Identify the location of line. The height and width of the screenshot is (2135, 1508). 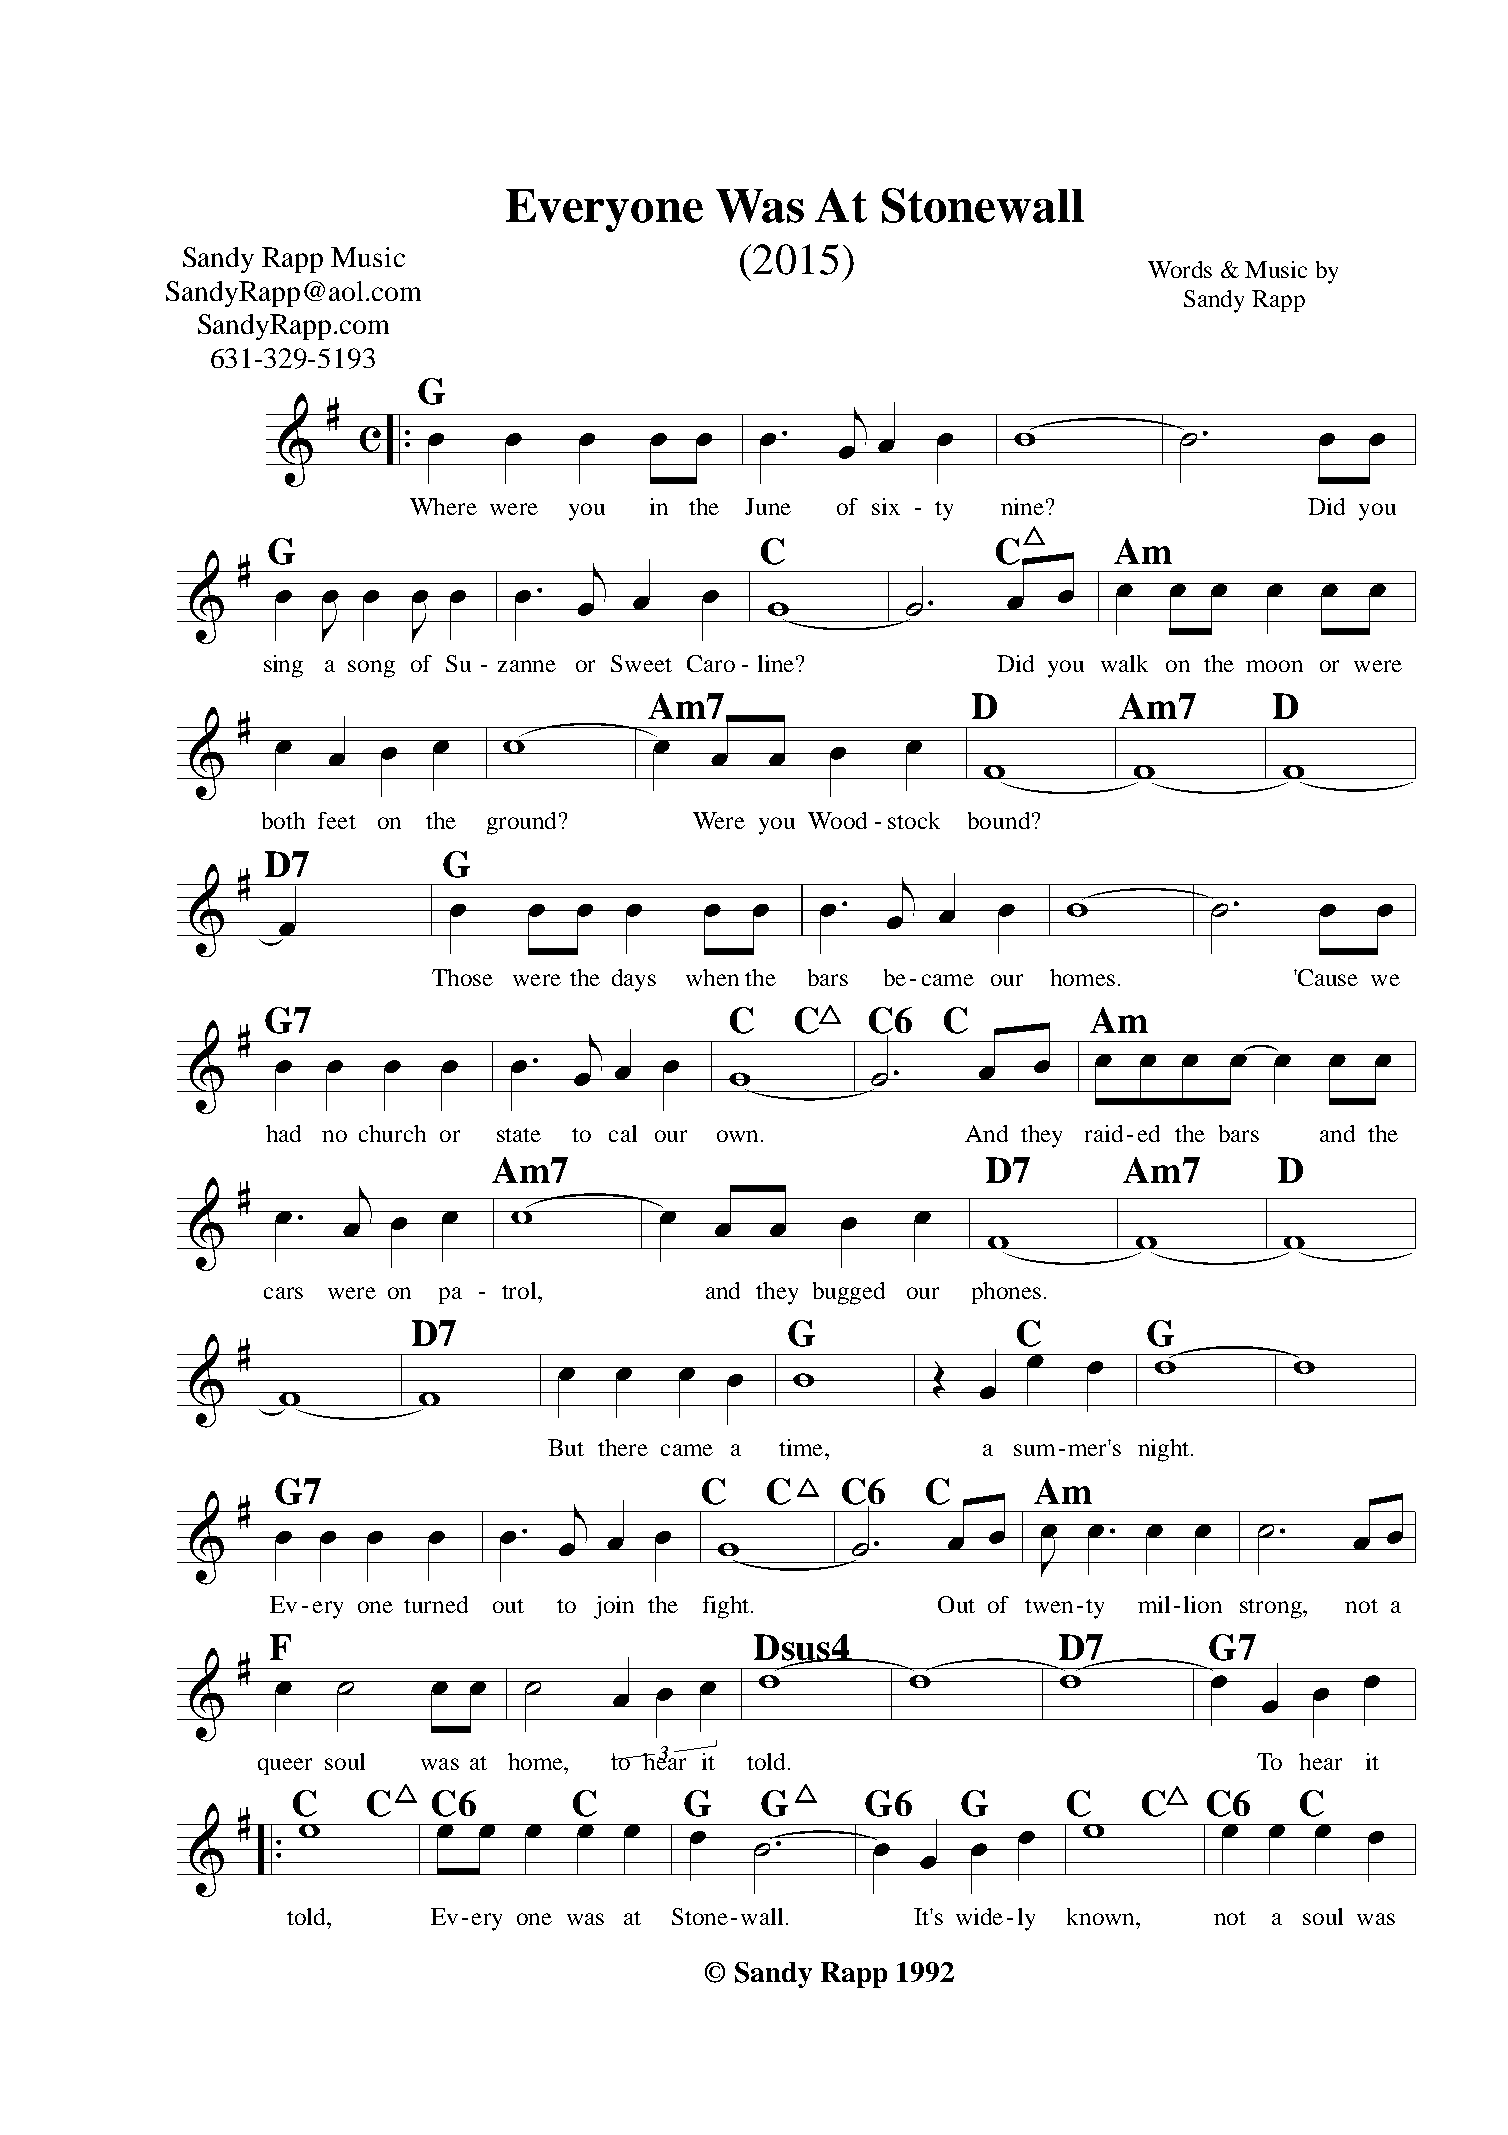
(776, 663).
